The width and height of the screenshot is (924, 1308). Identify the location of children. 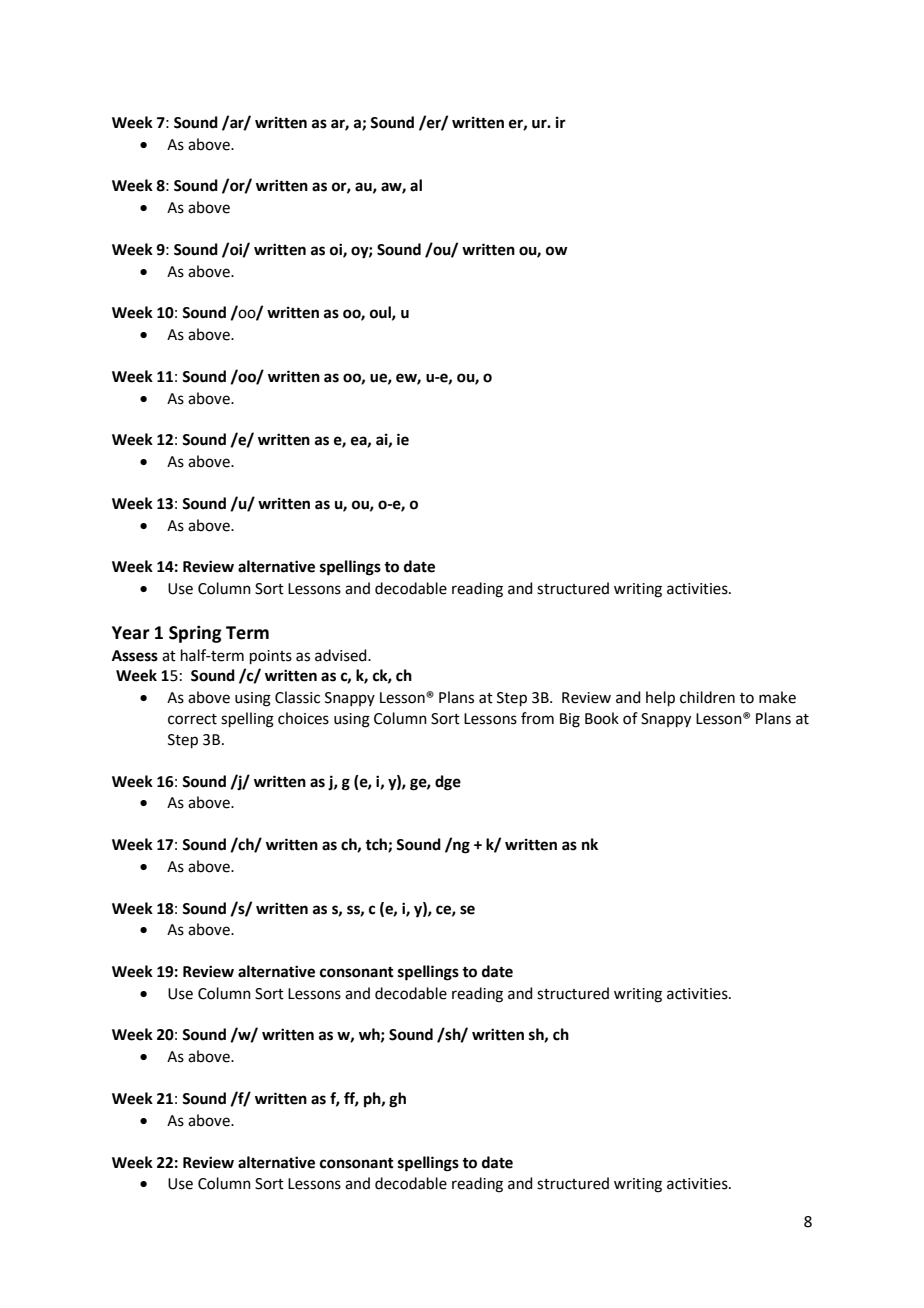
(707, 697).
